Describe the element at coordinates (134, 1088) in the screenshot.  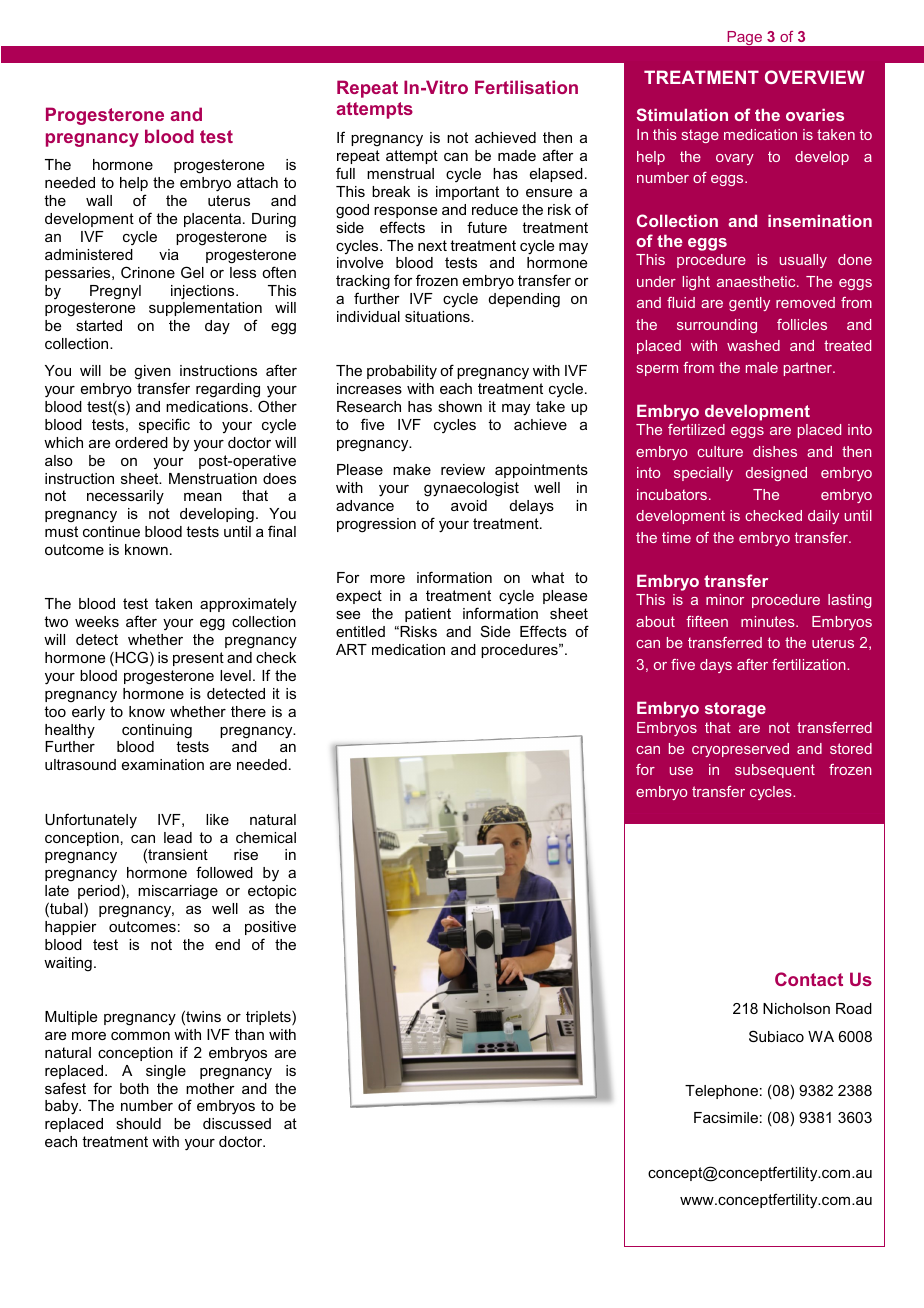
I see `both` at that location.
